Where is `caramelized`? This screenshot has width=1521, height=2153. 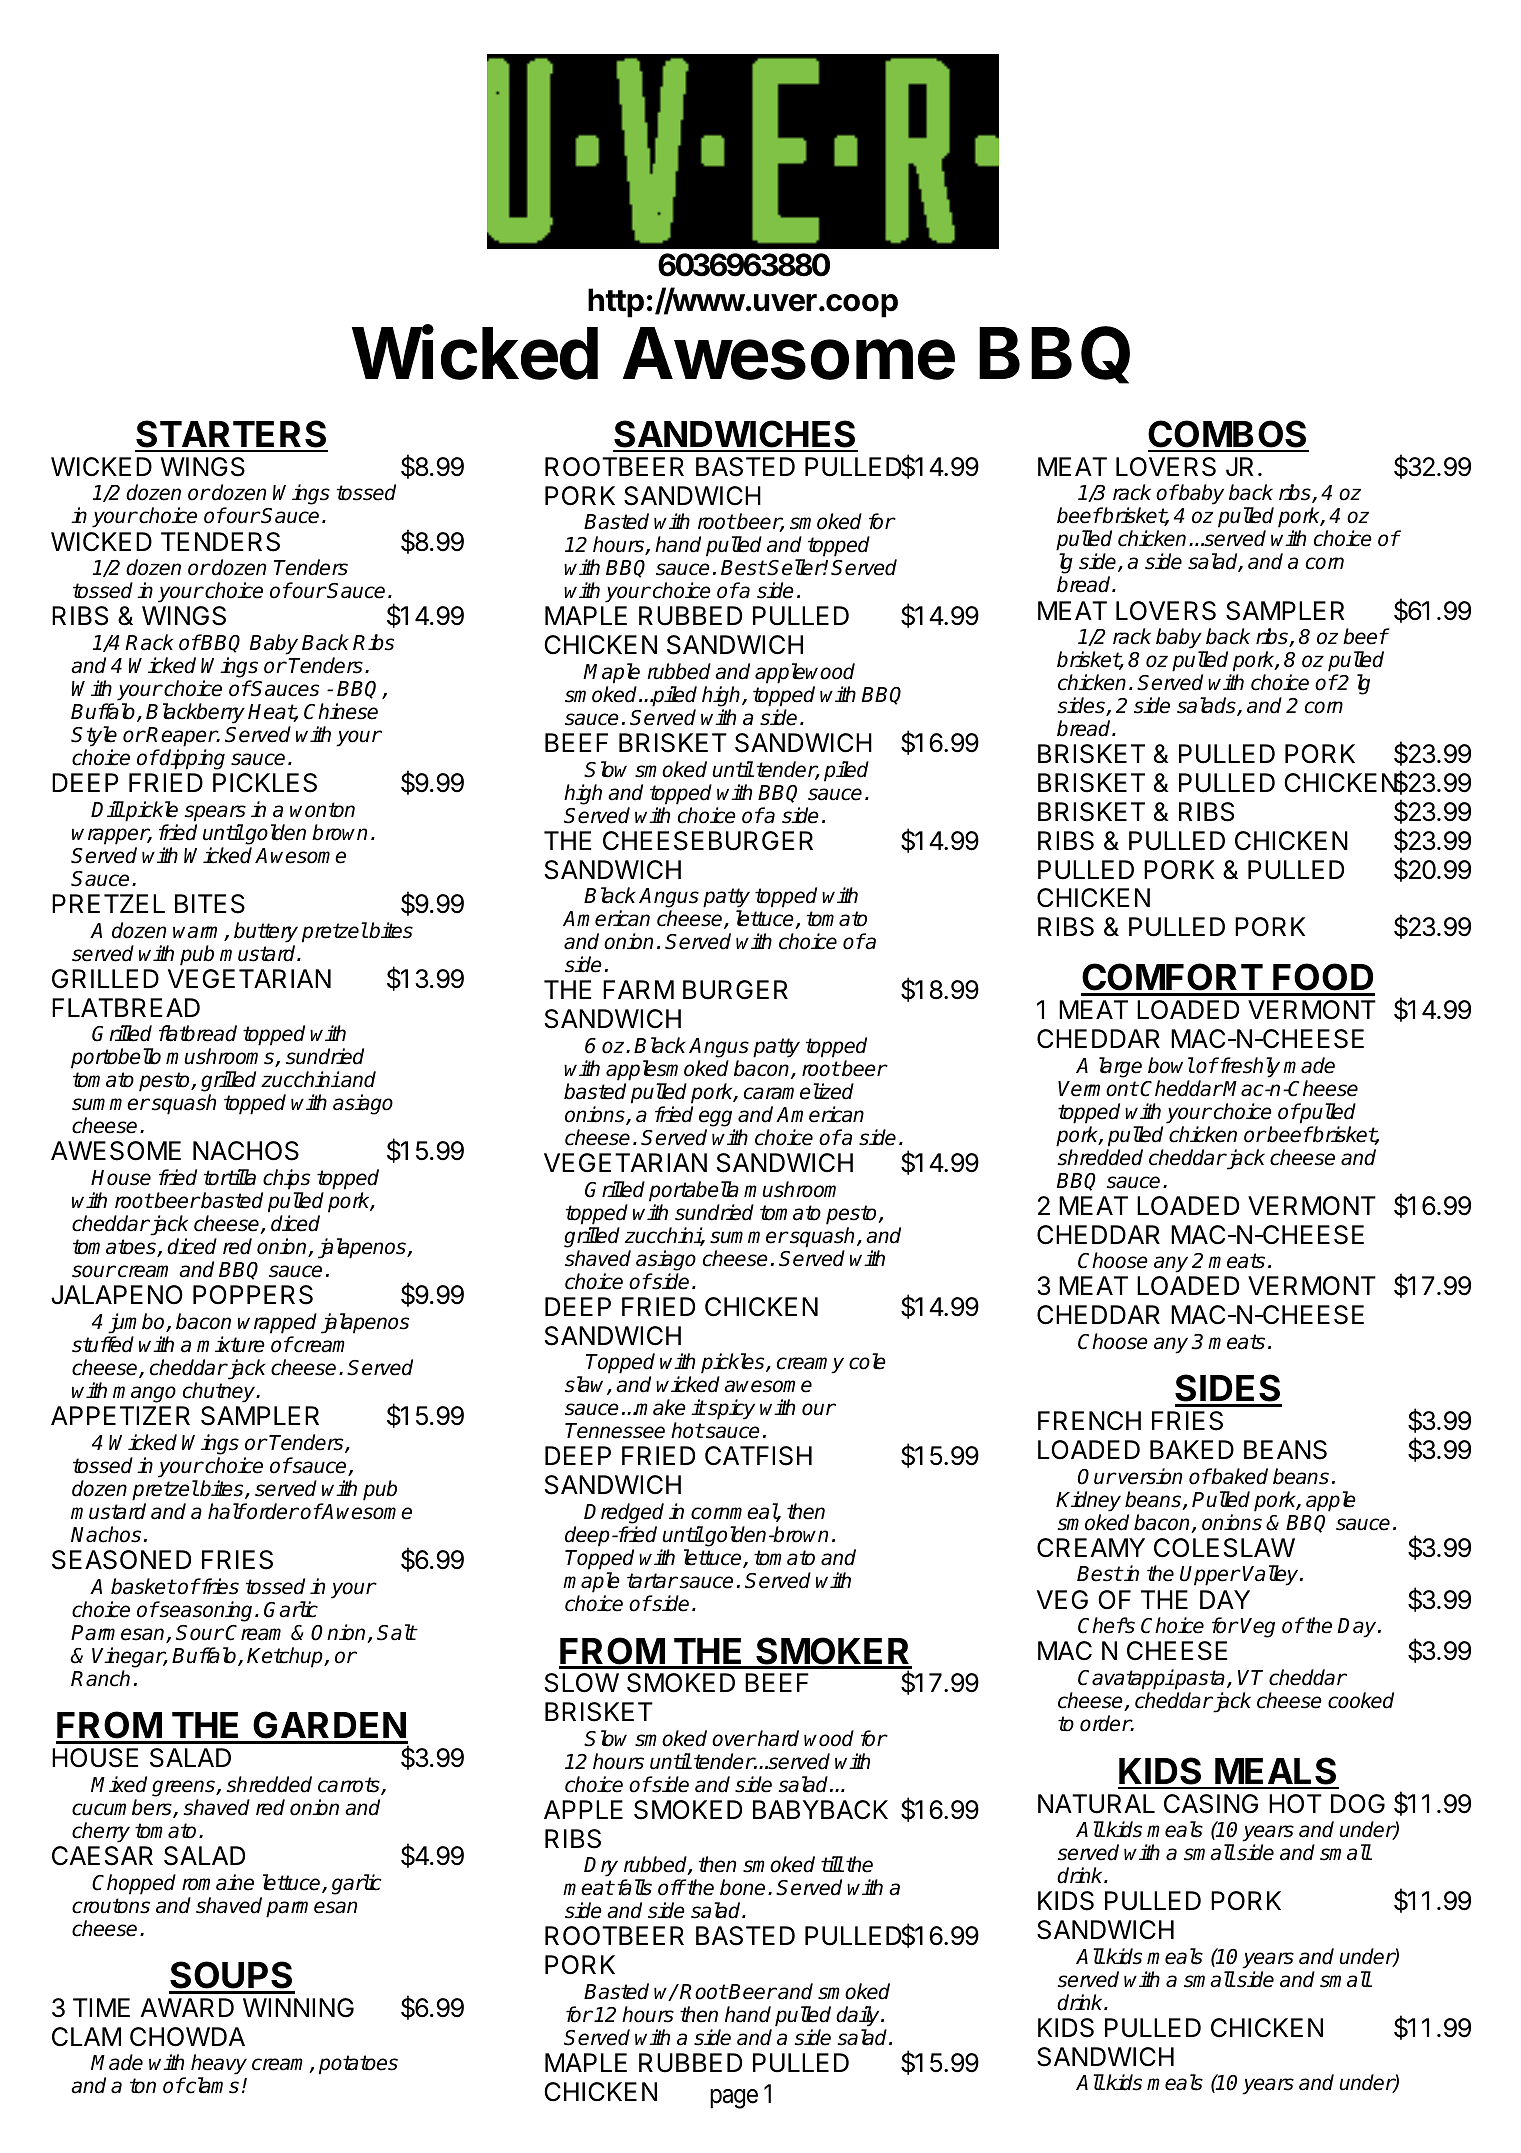
caramelized is located at coordinates (799, 1091).
